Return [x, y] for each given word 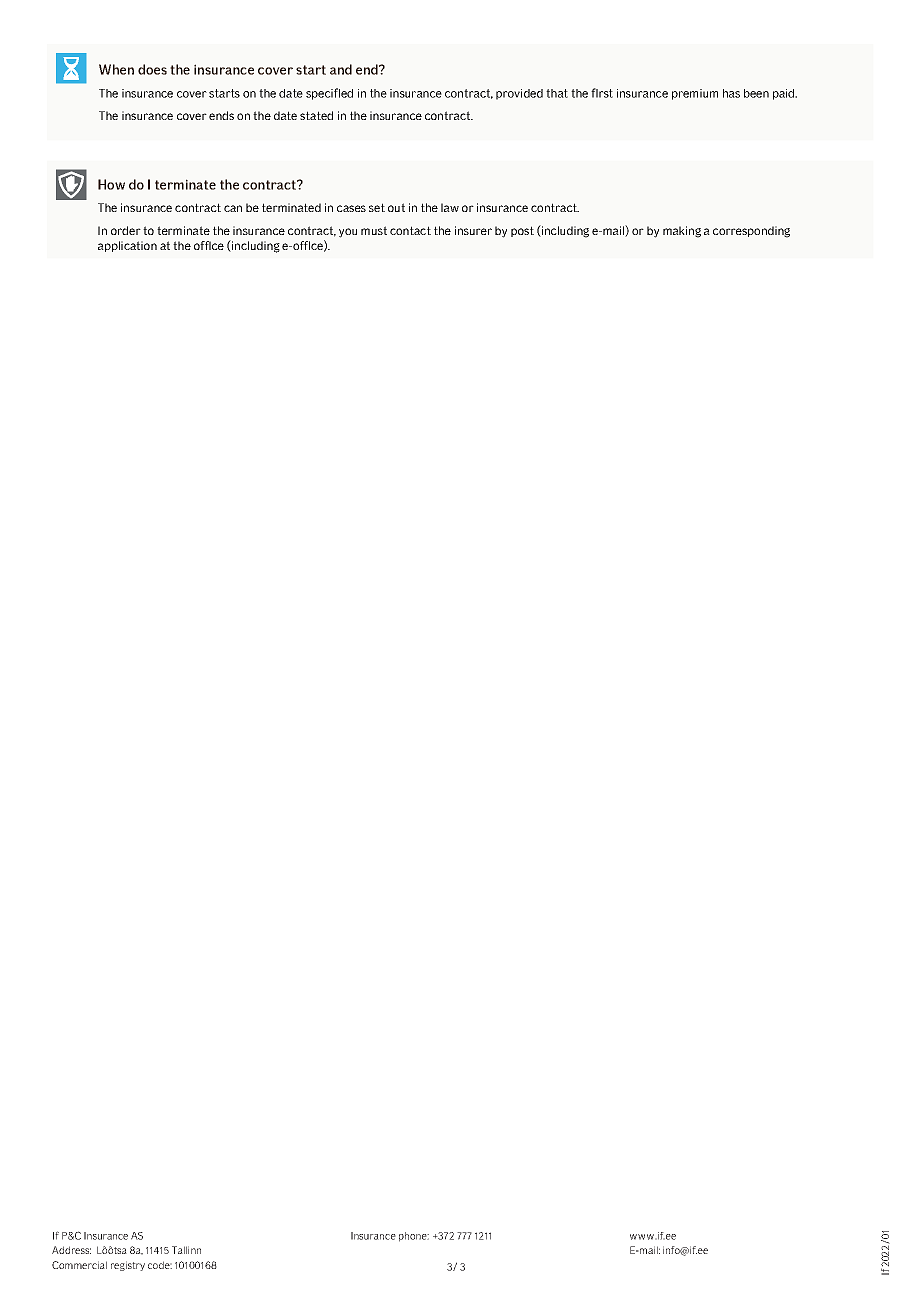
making [682, 232]
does [152, 69]
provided [519, 94]
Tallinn [186, 1250]
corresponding [751, 232]
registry [128, 1266]
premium [695, 94]
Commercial [79, 1265]
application [127, 246]
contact [410, 230]
